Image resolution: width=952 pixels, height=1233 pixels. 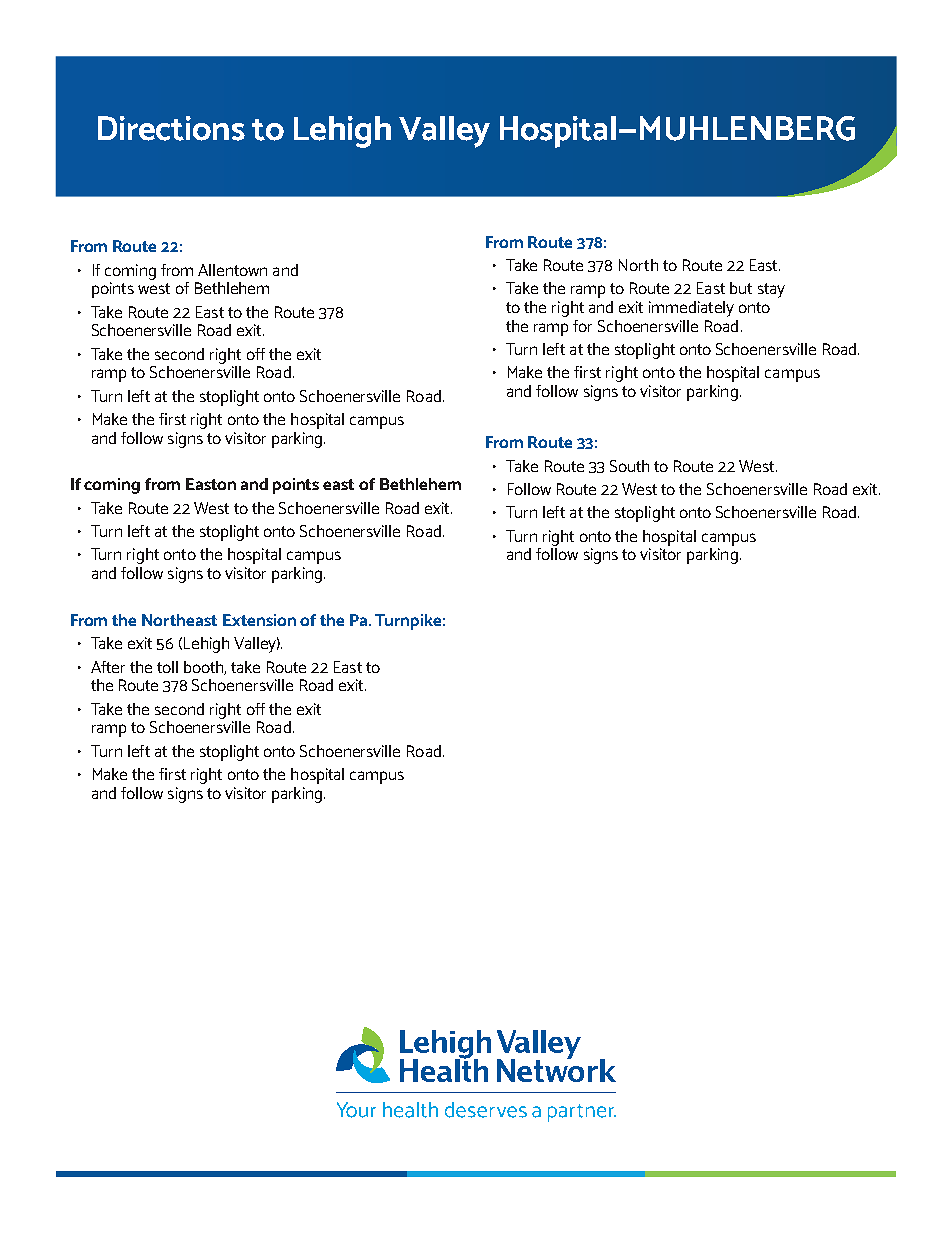 I want to click on but, so click(x=741, y=288).
